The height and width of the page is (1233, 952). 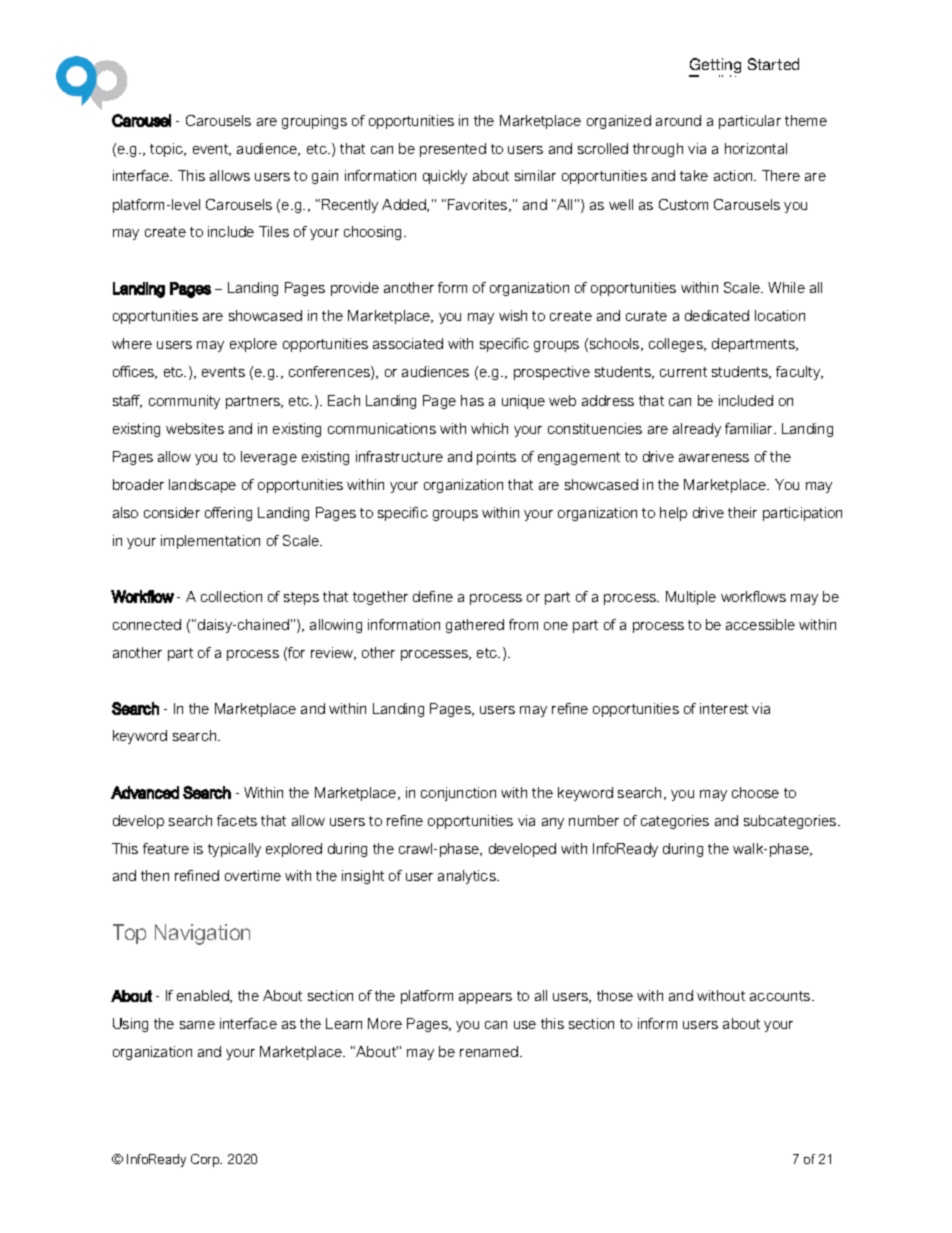 I want to click on renamed, so click(x=489, y=1051).
